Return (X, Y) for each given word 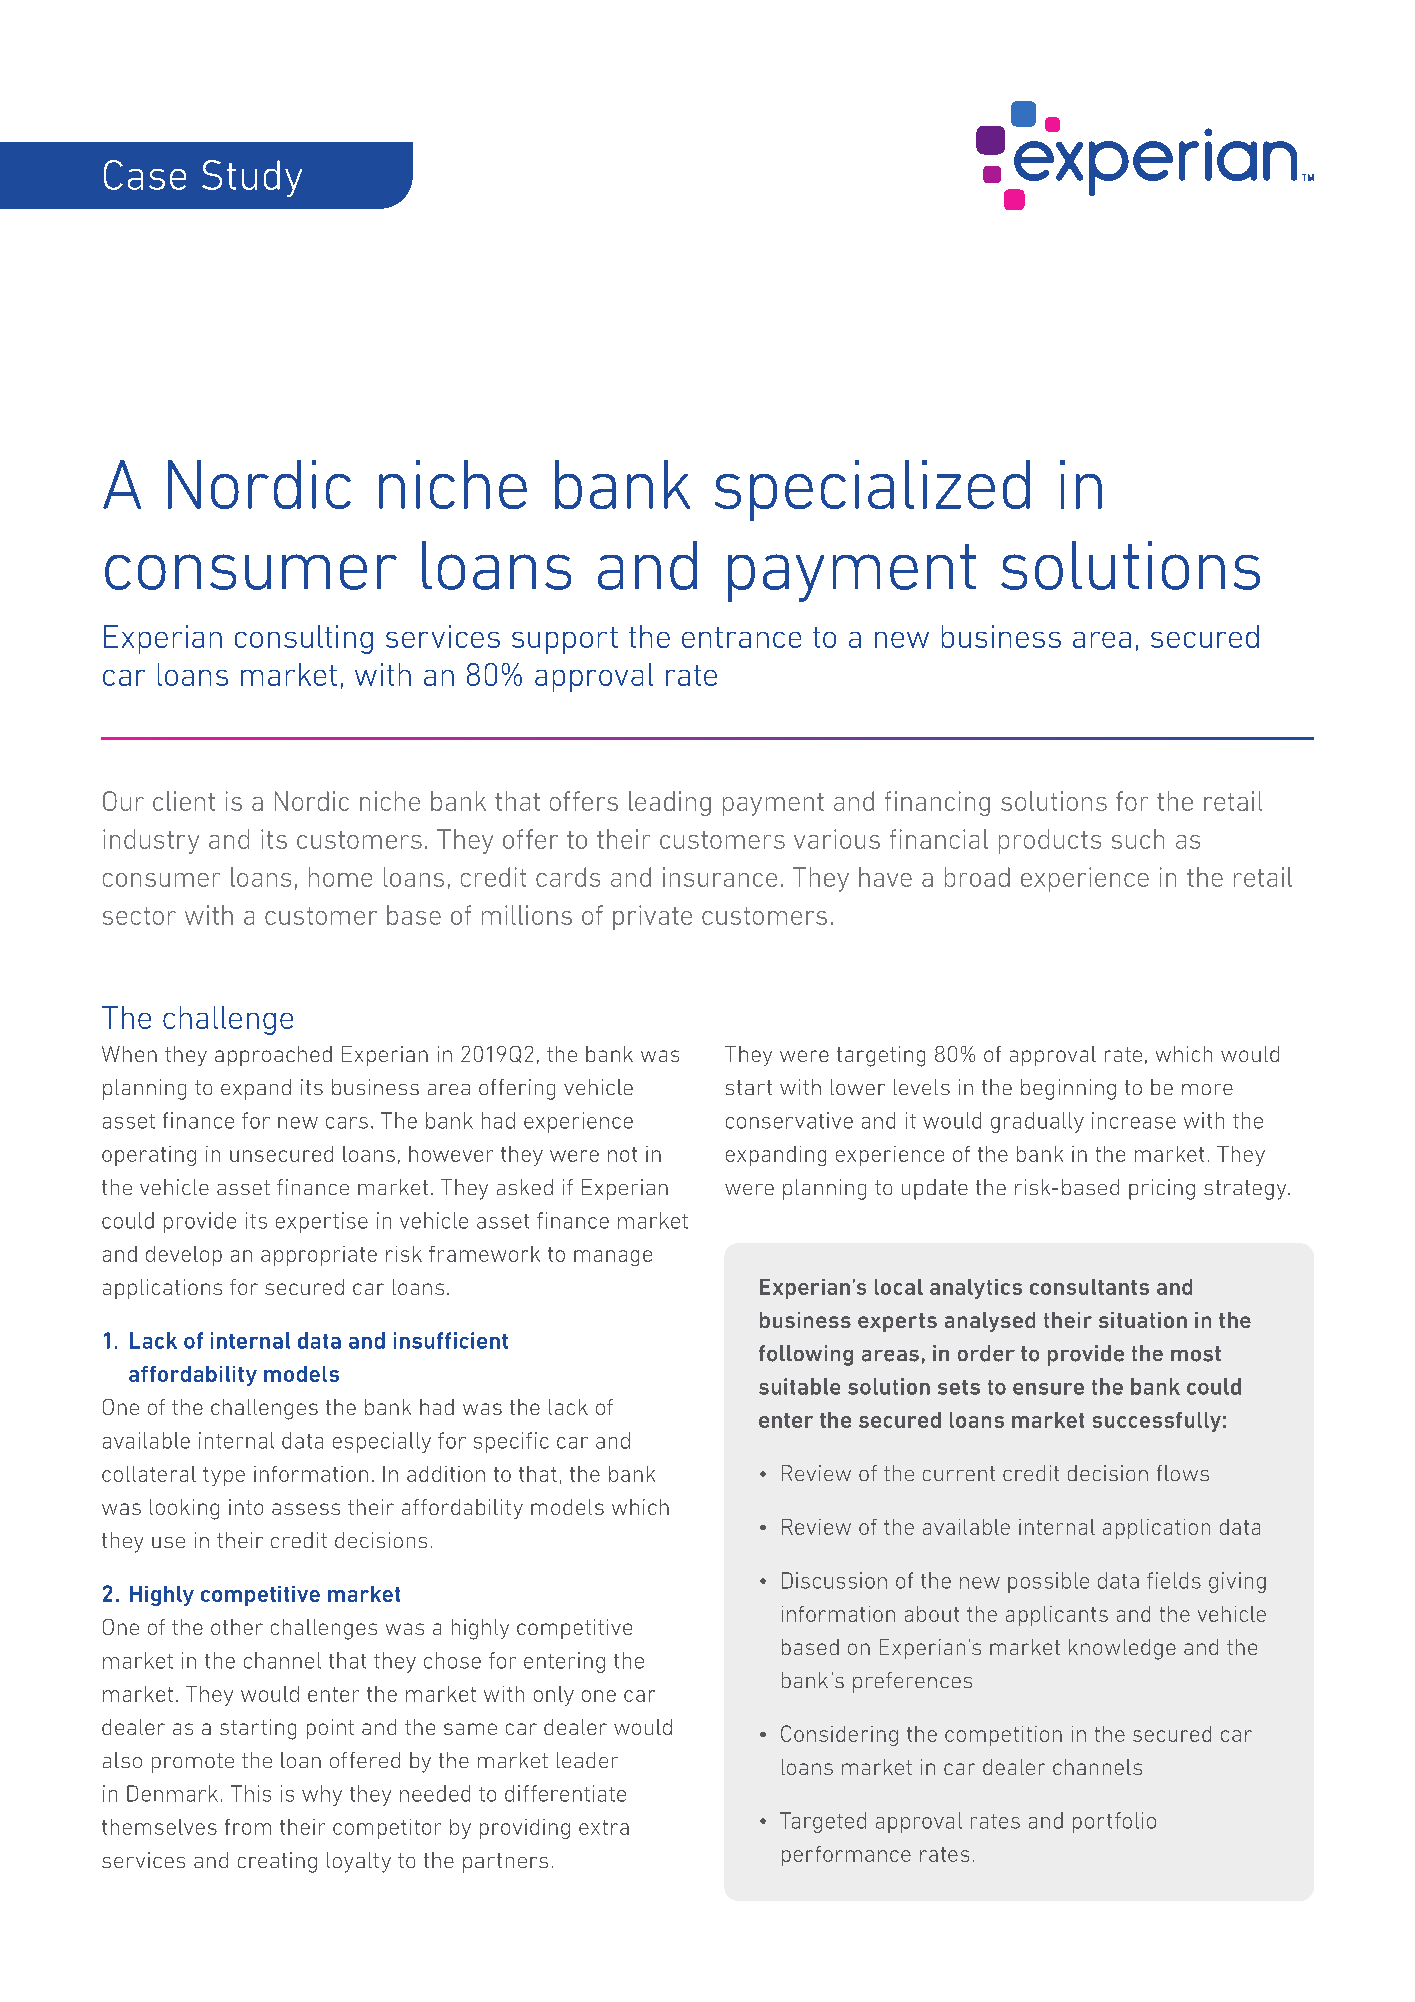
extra (604, 1827)
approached (273, 1056)
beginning (1068, 1089)
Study (252, 178)
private (652, 917)
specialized (872, 490)
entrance (741, 637)
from (248, 1827)
